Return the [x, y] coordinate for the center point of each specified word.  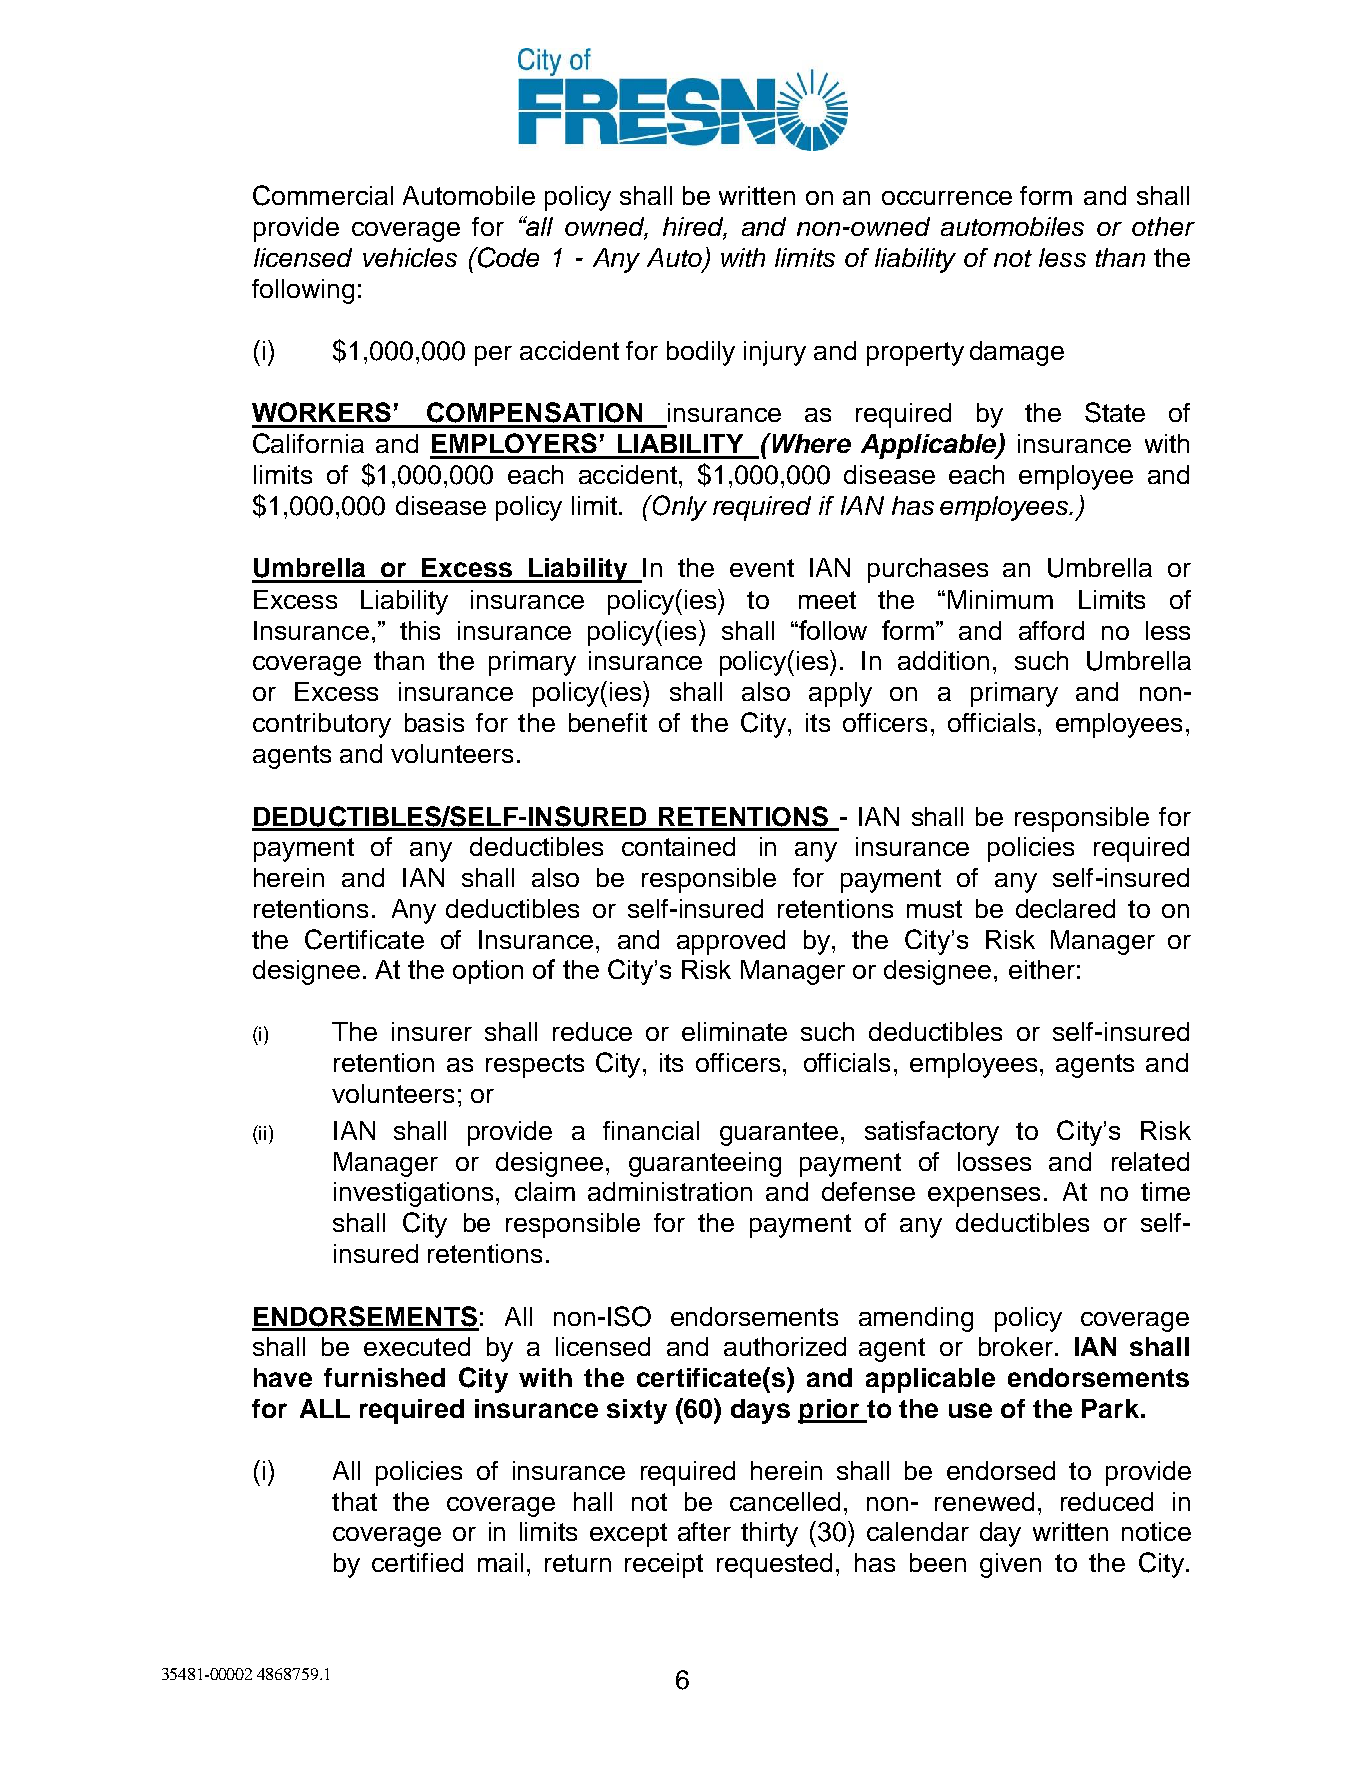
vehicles [410, 257]
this [420, 630]
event [762, 568]
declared [1065, 908]
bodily [701, 353]
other [1163, 226]
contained [678, 846]
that [354, 1501]
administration [670, 1191]
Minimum [1000, 599]
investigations [413, 1194]
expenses [984, 1197]
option [488, 972]
